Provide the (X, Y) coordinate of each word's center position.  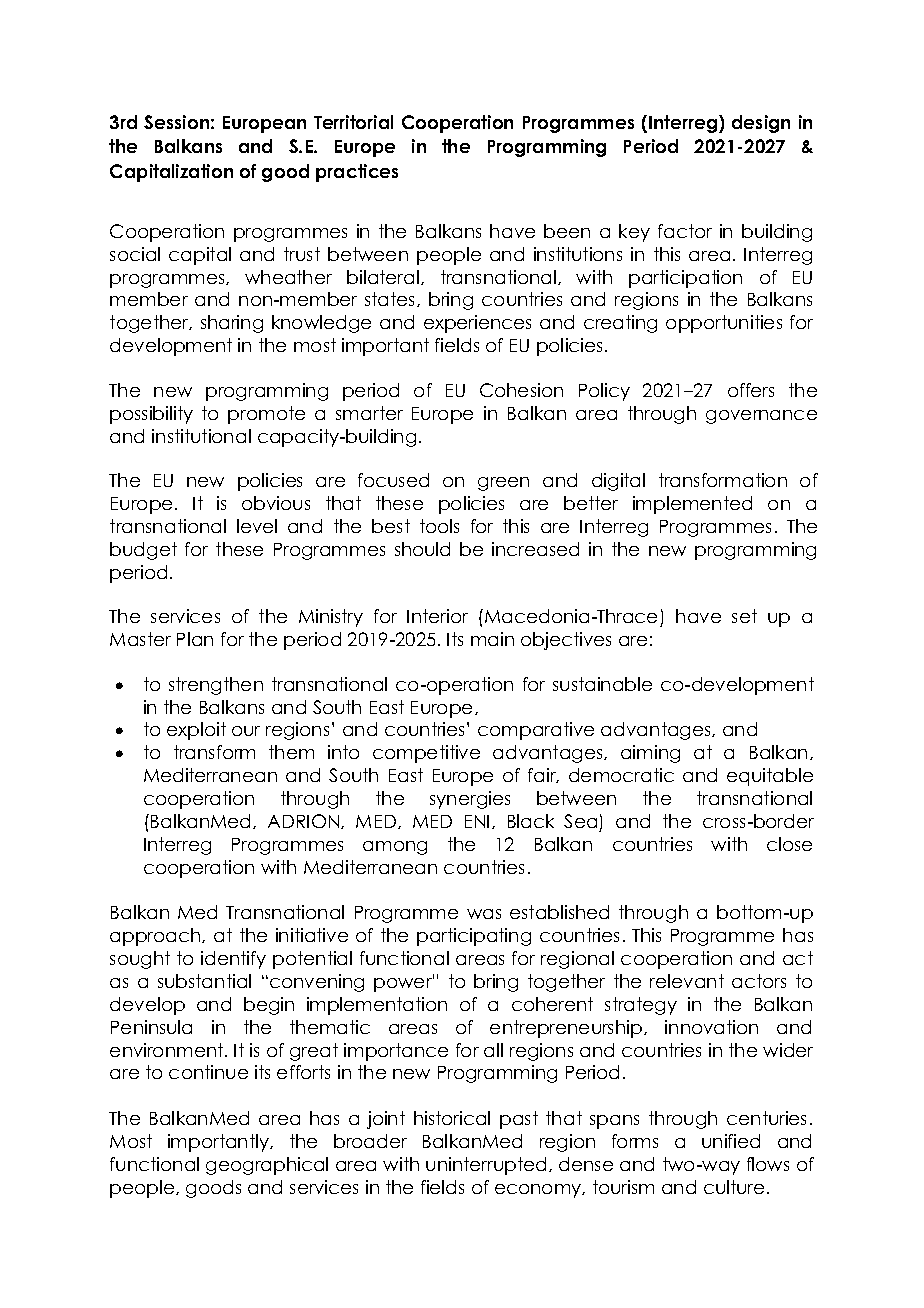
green (503, 484)
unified (731, 1141)
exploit (196, 731)
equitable (770, 777)
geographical (267, 1166)
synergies (470, 800)
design (761, 124)
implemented (692, 505)
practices (357, 173)
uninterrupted (486, 1166)
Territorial (353, 122)
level (257, 526)
